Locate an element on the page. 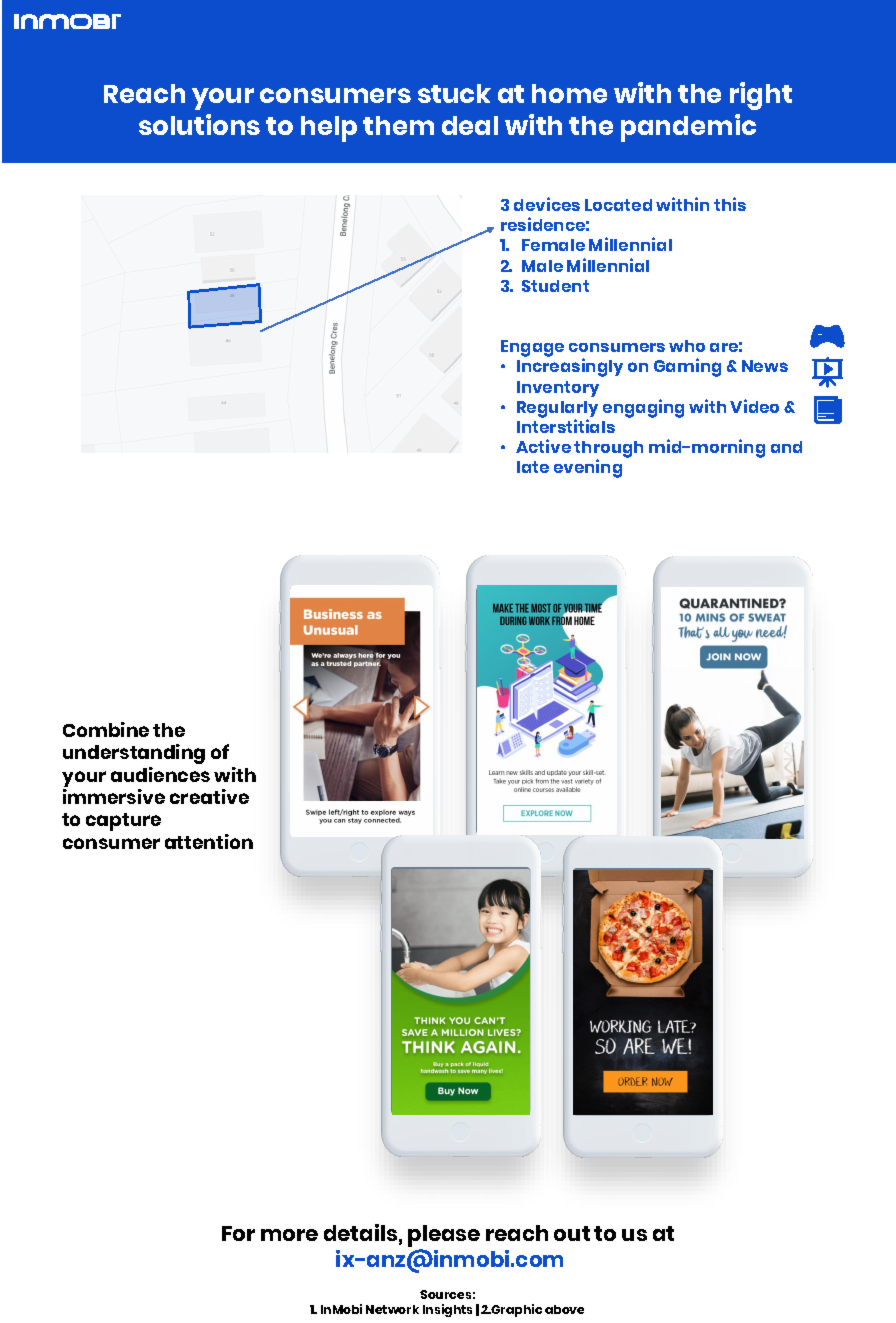  Combine is located at coordinates (106, 729).
